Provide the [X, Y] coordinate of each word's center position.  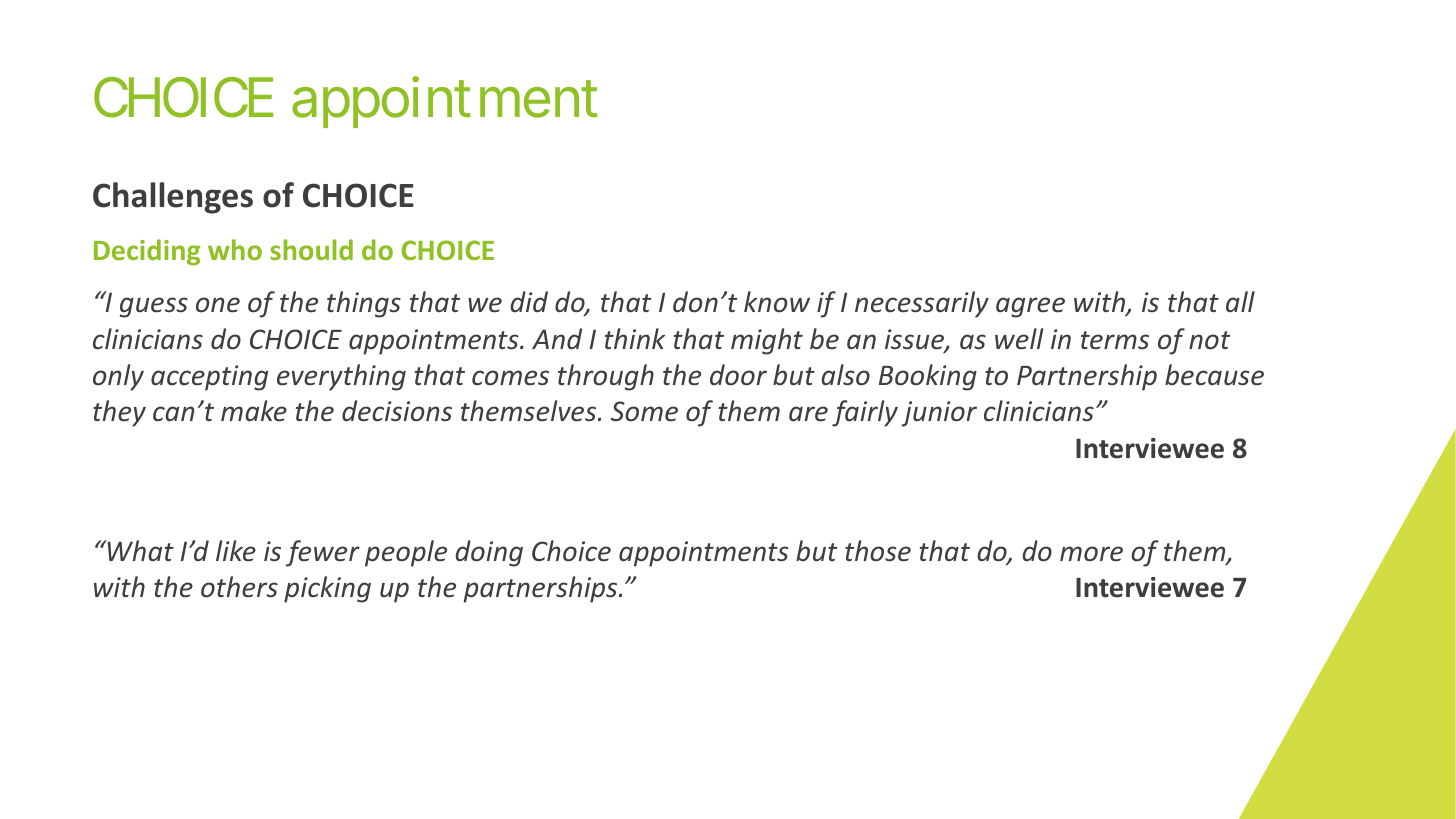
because [1214, 375]
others [239, 587]
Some [644, 411]
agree [1030, 307]
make [254, 411]
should [311, 249]
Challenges [173, 198]
